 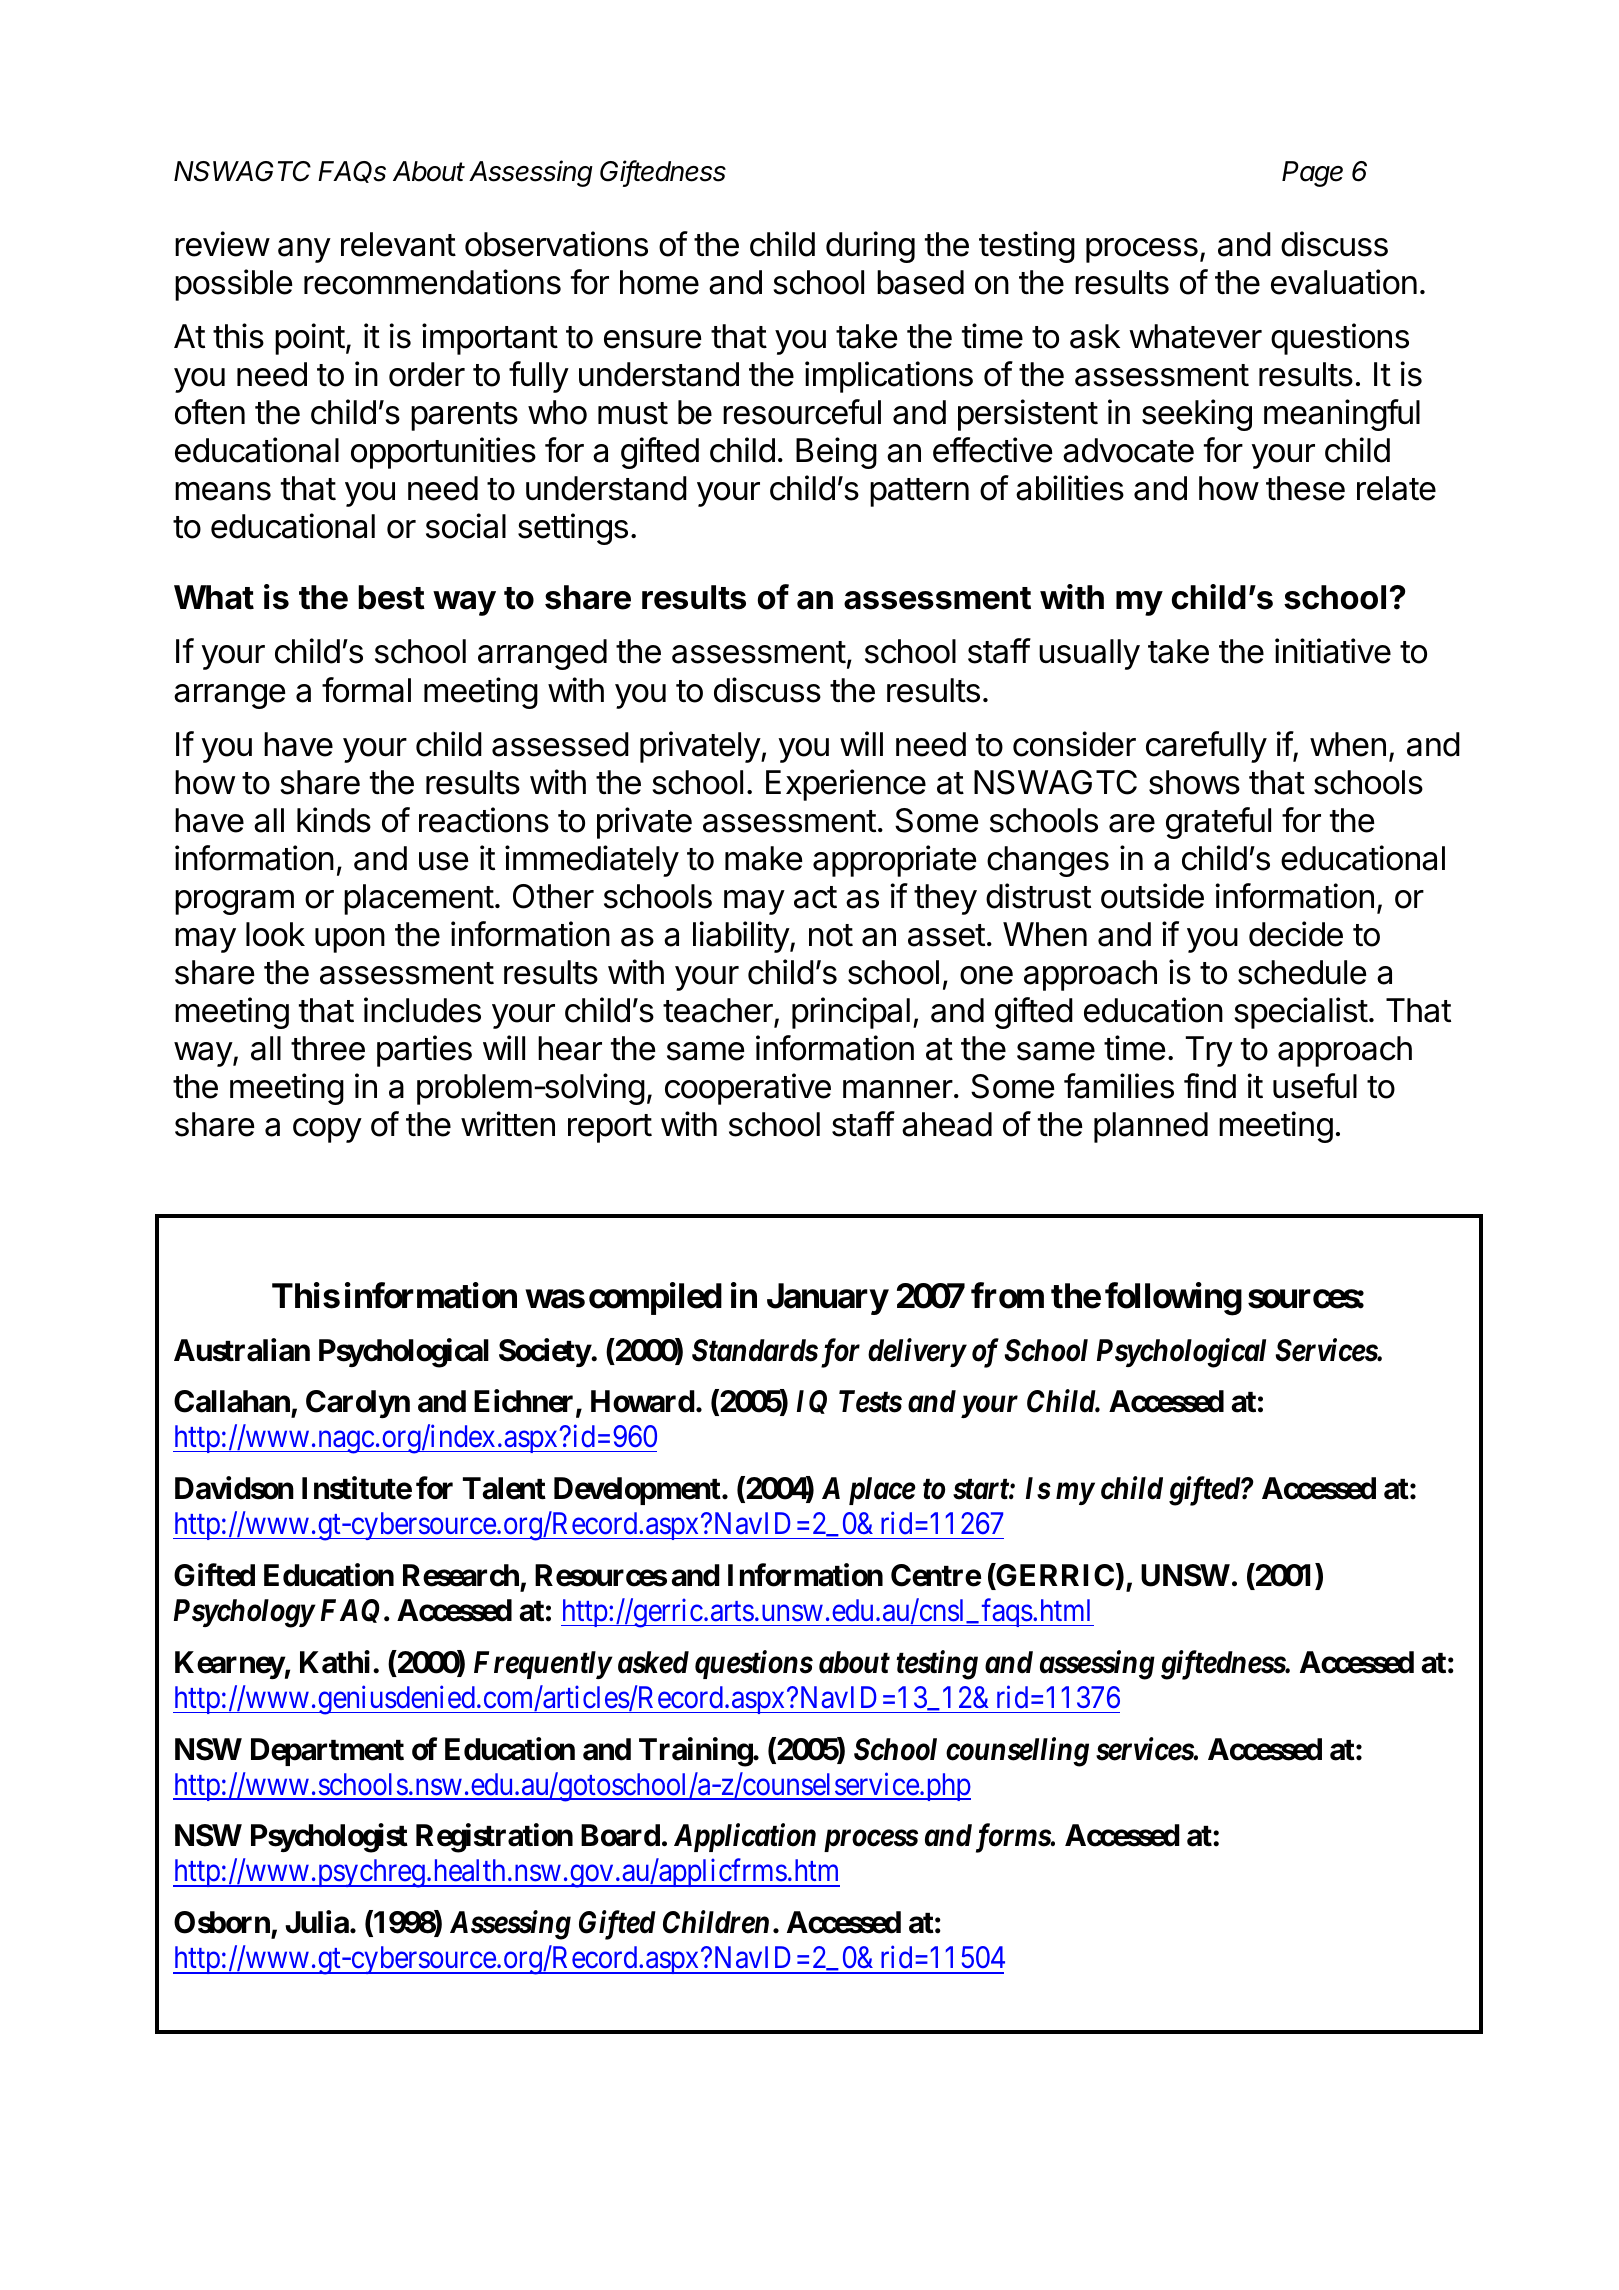 I want to click on principal, so click(x=851, y=1013).
